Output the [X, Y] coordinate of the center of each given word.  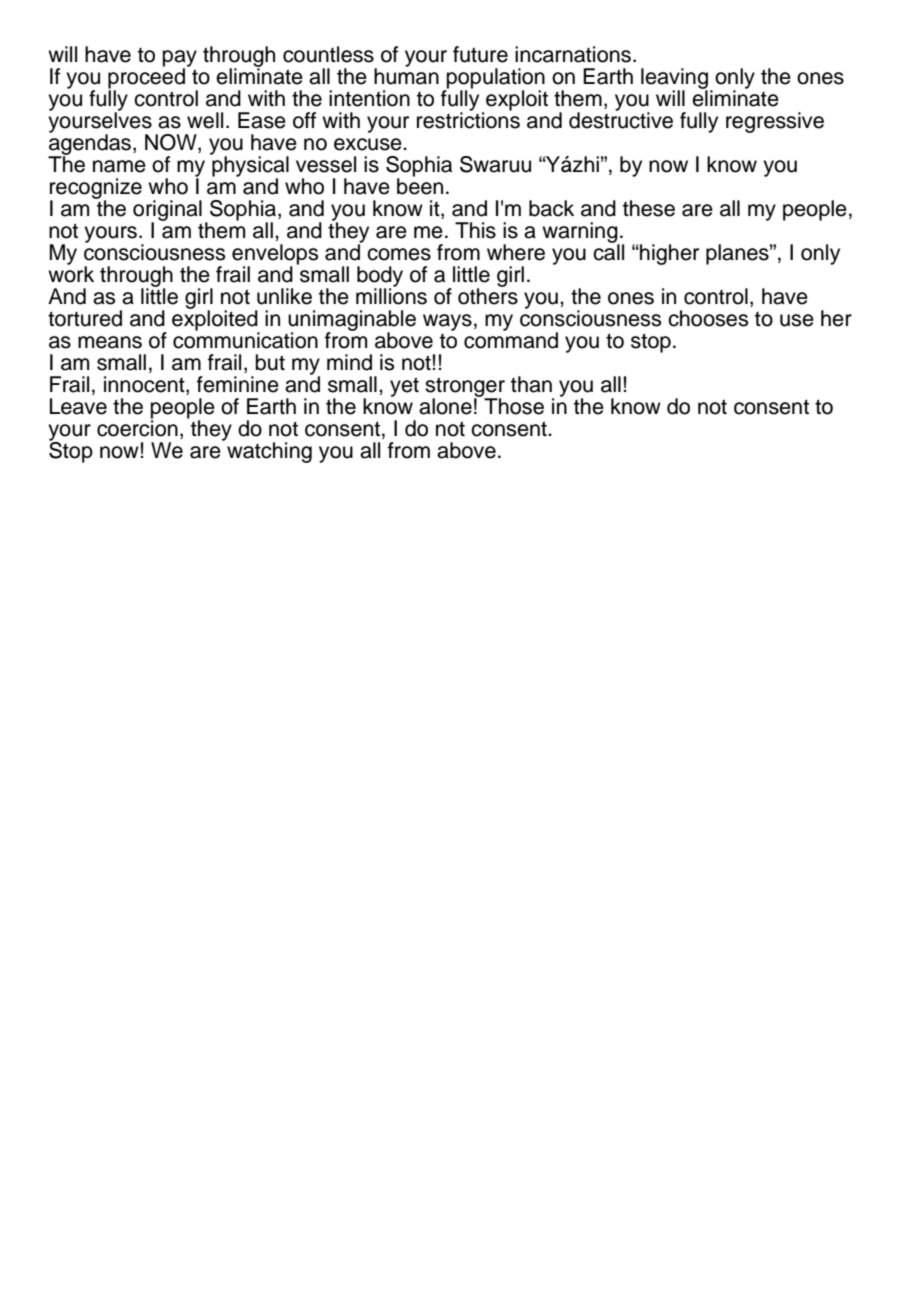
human [406, 75]
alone [445, 406]
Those [514, 406]
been [420, 185]
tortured [85, 318]
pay [180, 59]
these [649, 208]
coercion [137, 427]
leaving [674, 79]
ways [447, 322]
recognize [96, 189]
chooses [708, 318]
